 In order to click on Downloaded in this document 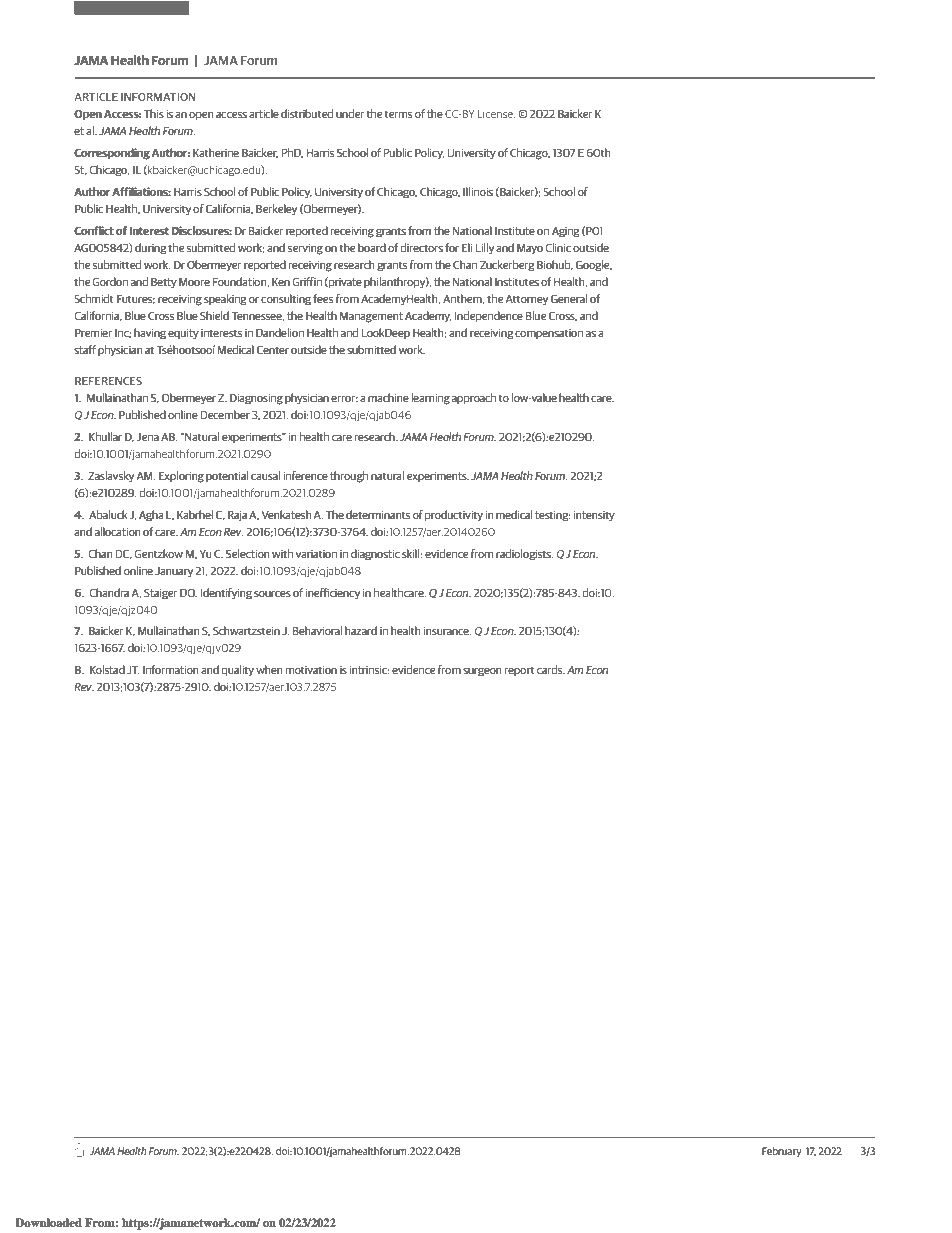, I will do `click(48, 1222)`.
